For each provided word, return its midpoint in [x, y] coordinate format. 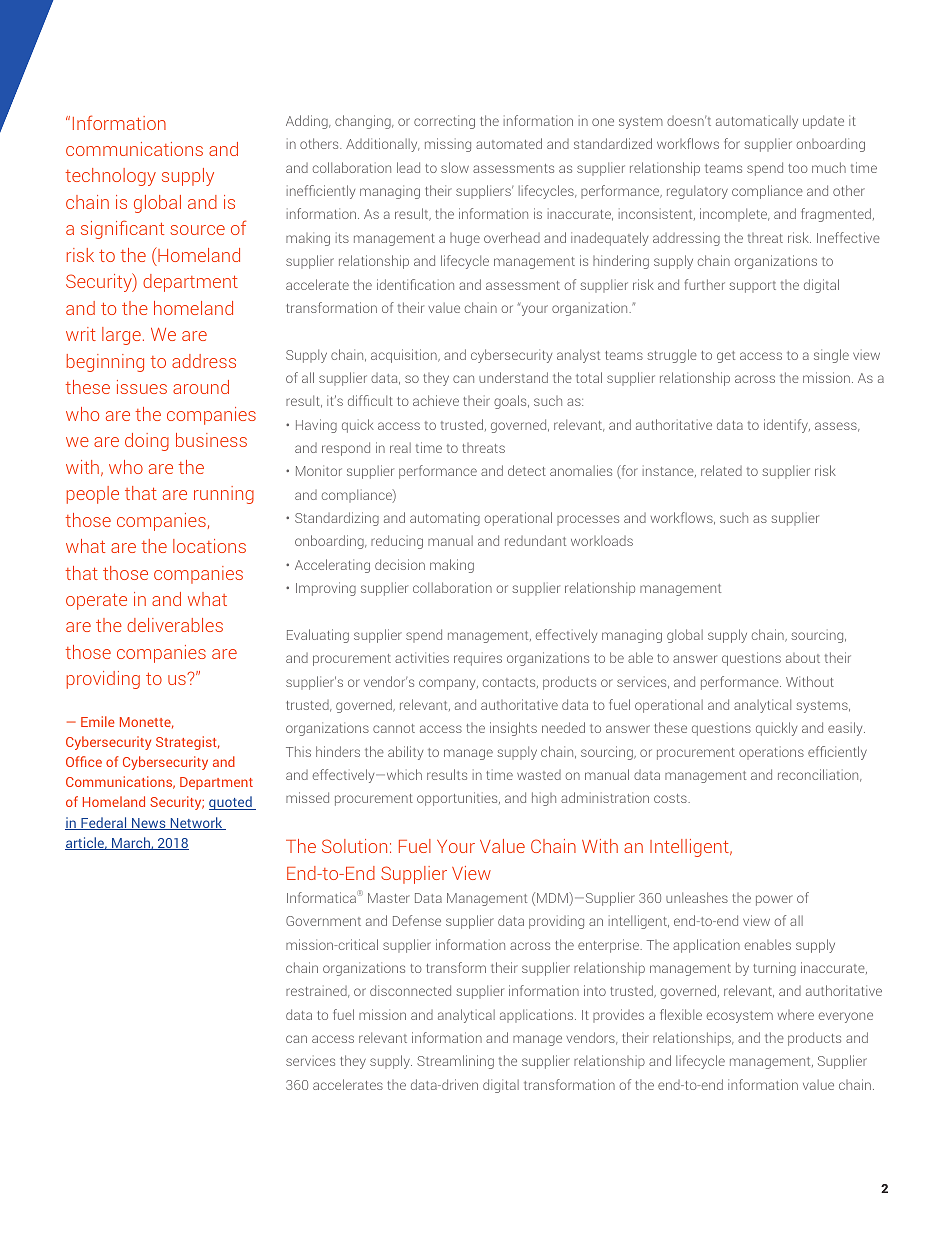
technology [111, 177]
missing [448, 145]
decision [400, 564]
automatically [757, 122]
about [803, 658]
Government [323, 921]
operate [96, 601]
